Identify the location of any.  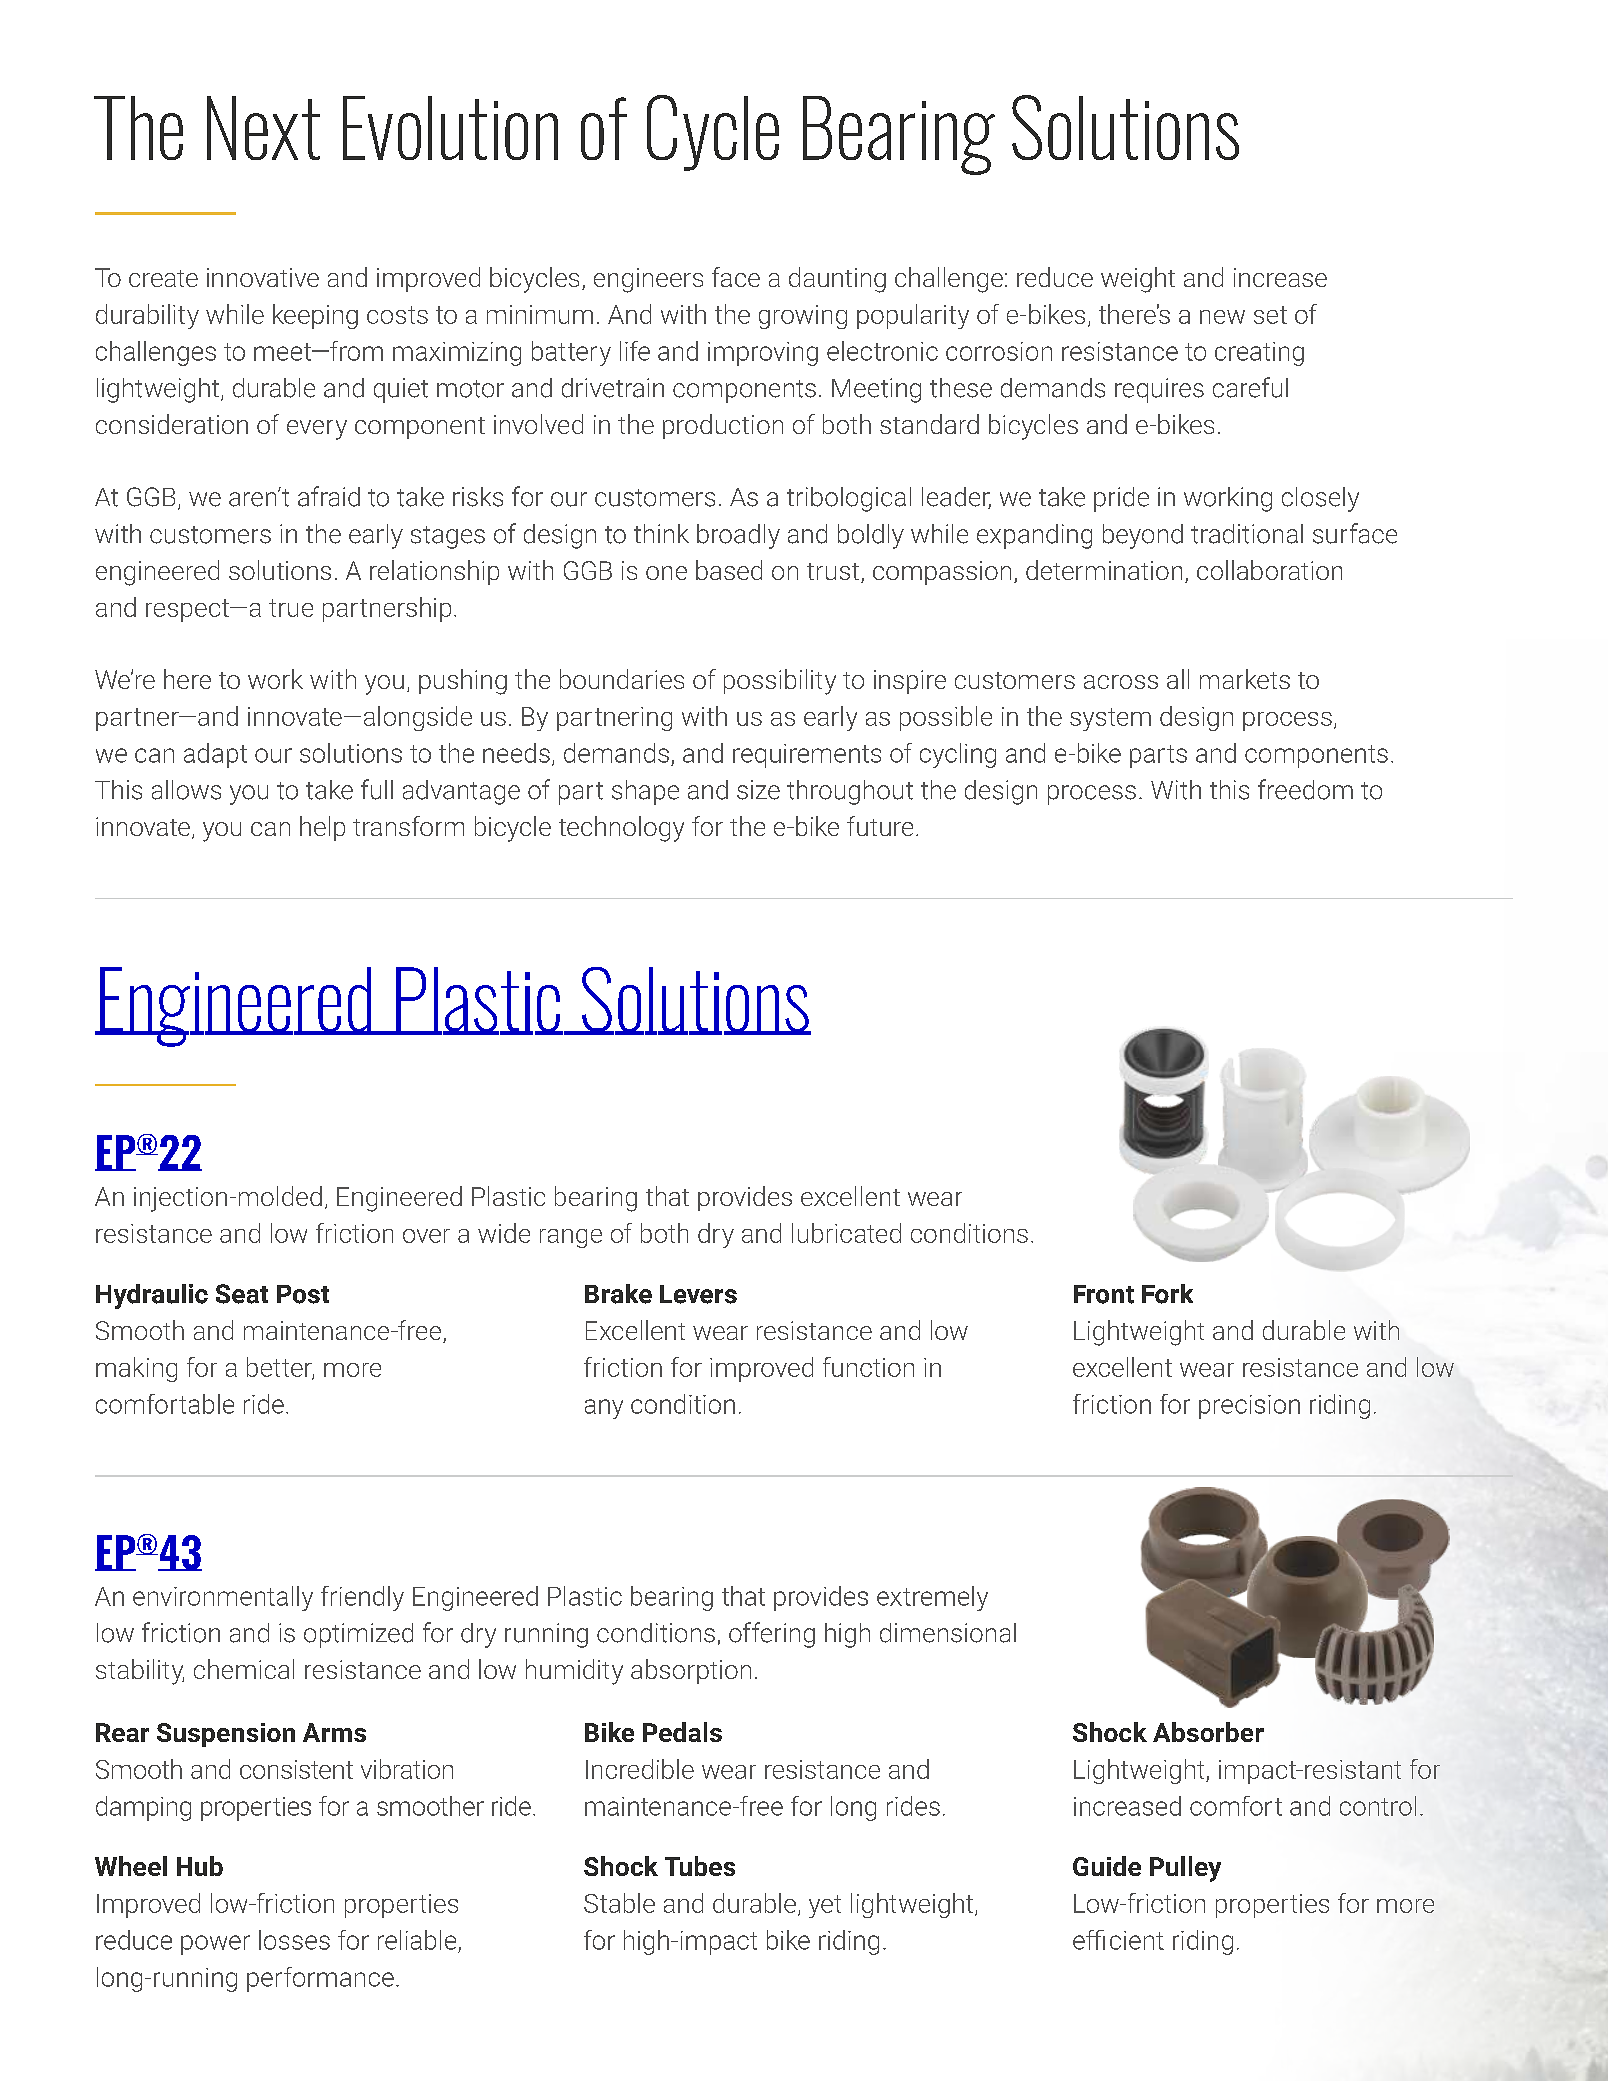
(604, 1409).
